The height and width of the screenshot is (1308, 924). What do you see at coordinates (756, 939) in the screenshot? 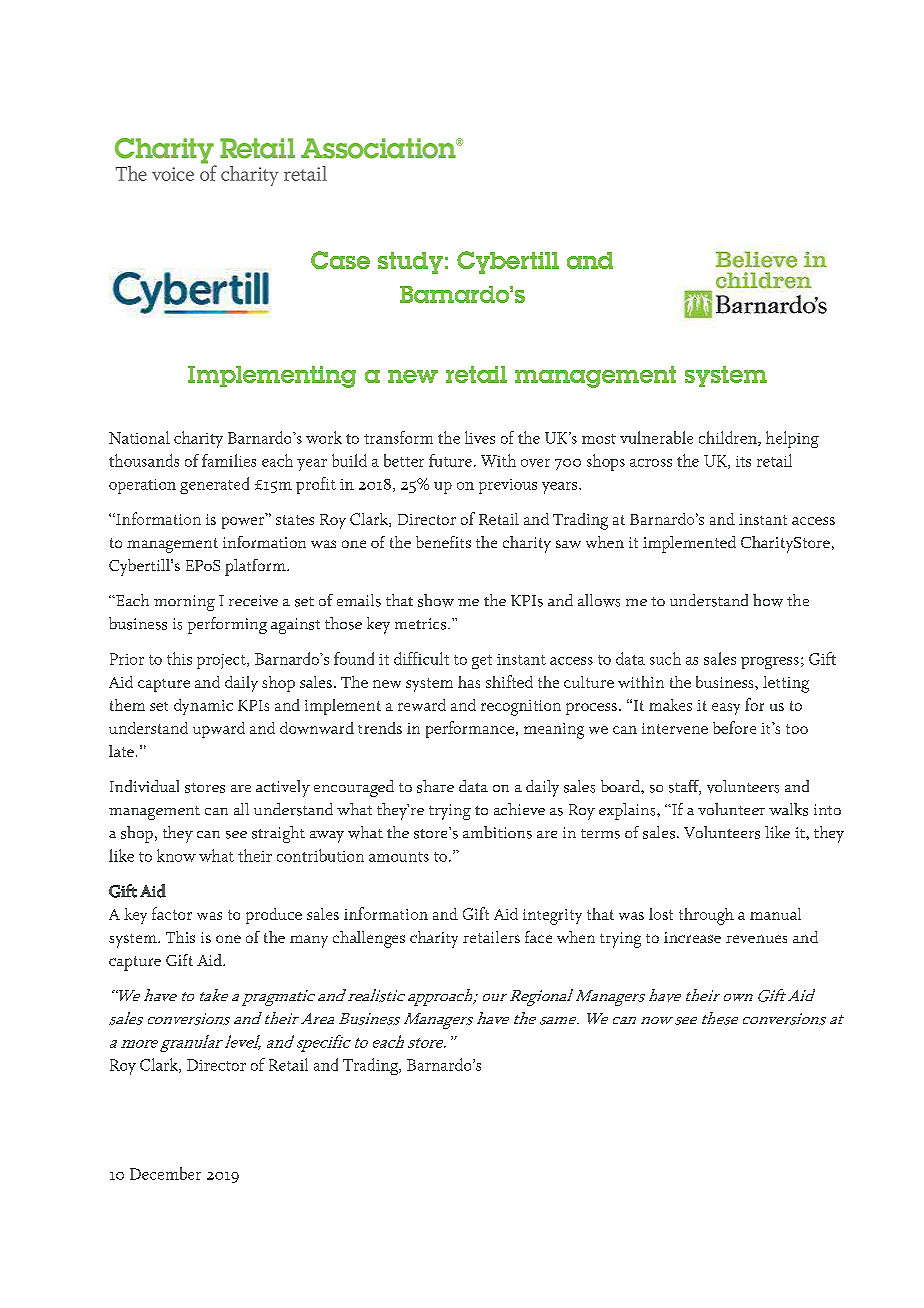
I see `revenues` at bounding box center [756, 939].
